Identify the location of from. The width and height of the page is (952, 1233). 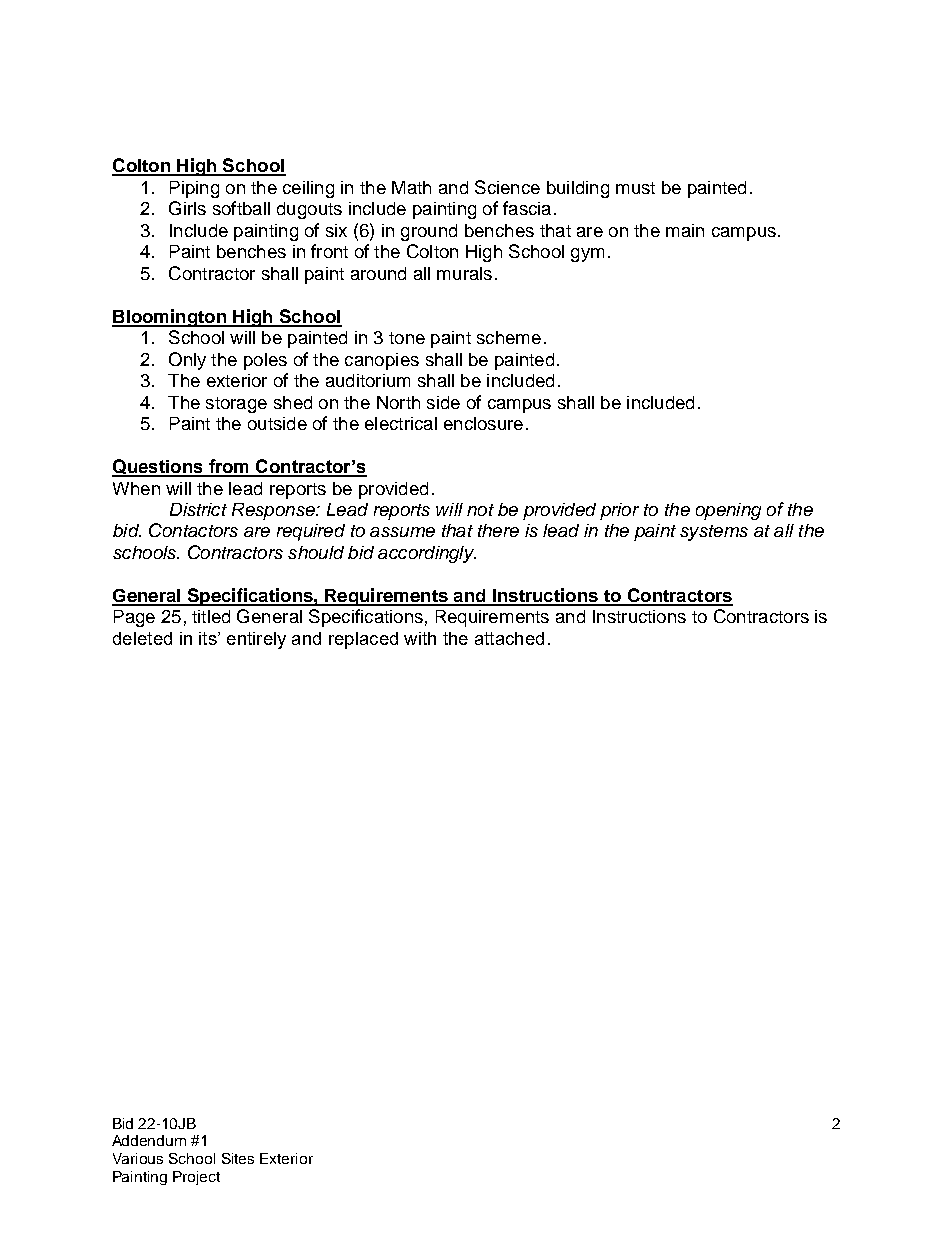
(228, 467).
